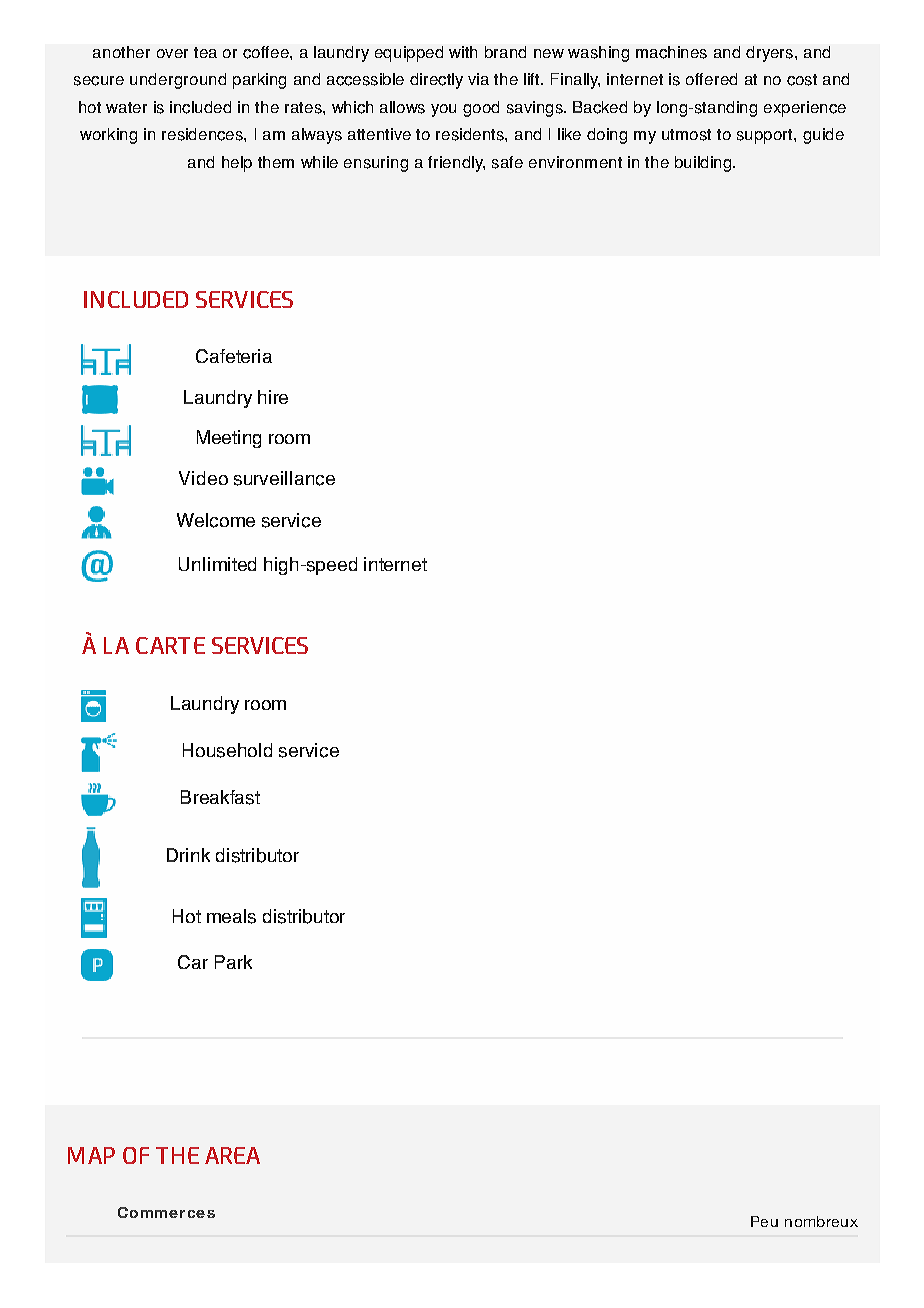 The width and height of the document is (924, 1308). What do you see at coordinates (217, 564) in the document?
I see `Unlimited` at bounding box center [217, 564].
